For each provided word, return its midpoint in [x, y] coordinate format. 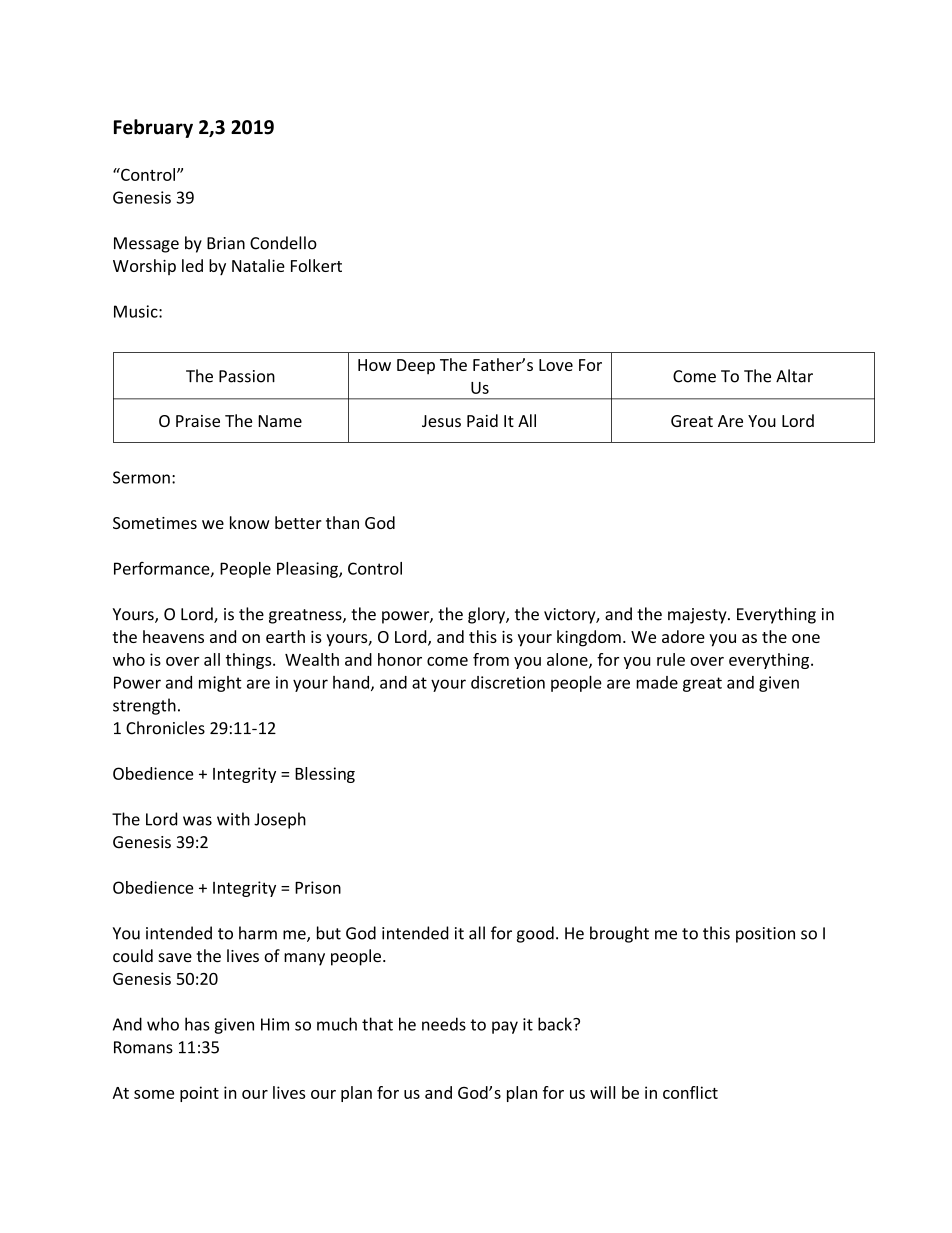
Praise [198, 421]
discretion [508, 682]
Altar [794, 376]
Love [556, 365]
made [657, 682]
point [199, 1094]
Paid [482, 420]
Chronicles [165, 728]
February [153, 128]
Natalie [258, 265]
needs [444, 1024]
